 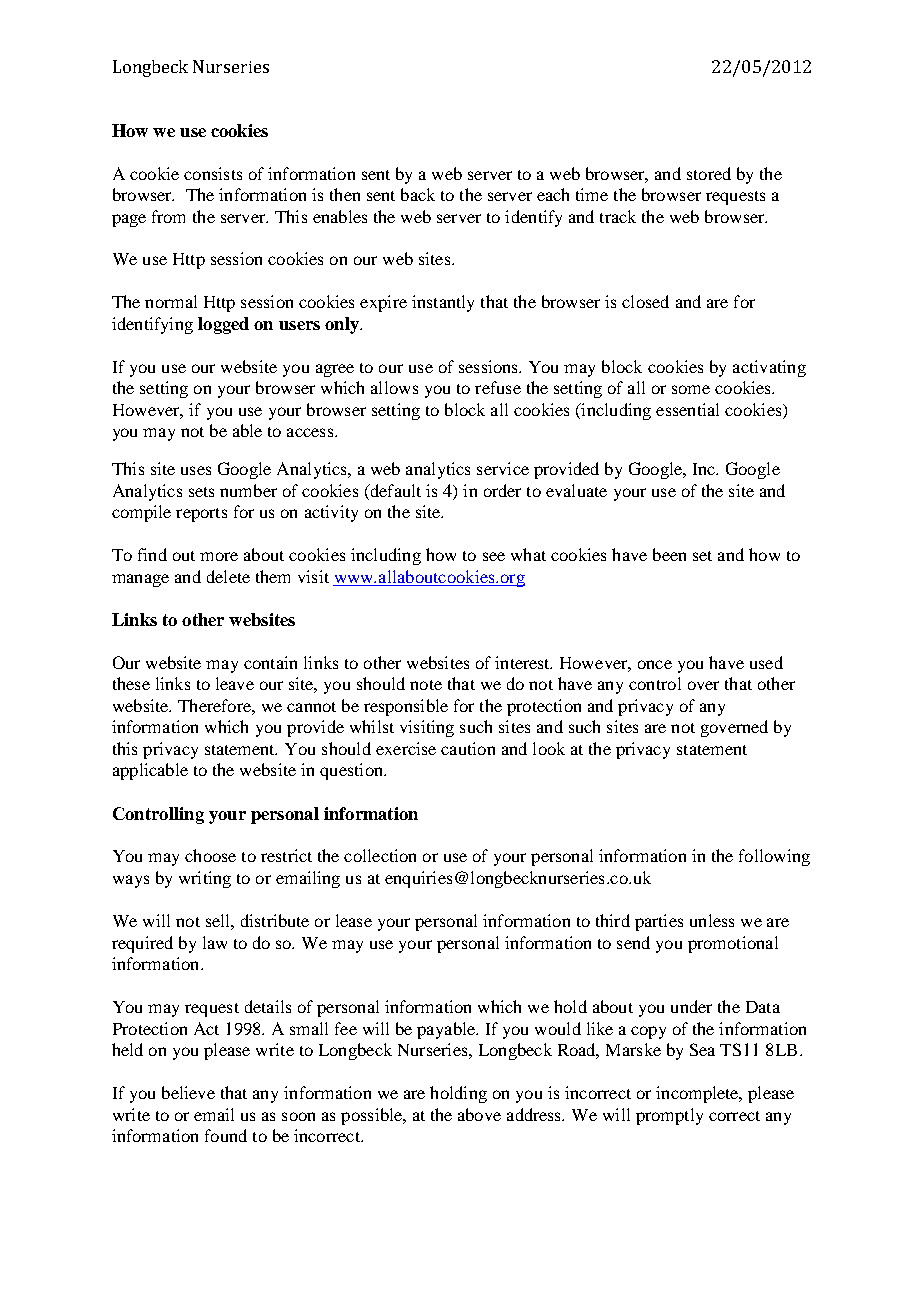 What do you see at coordinates (196, 470) in the screenshot?
I see `uses` at bounding box center [196, 470].
